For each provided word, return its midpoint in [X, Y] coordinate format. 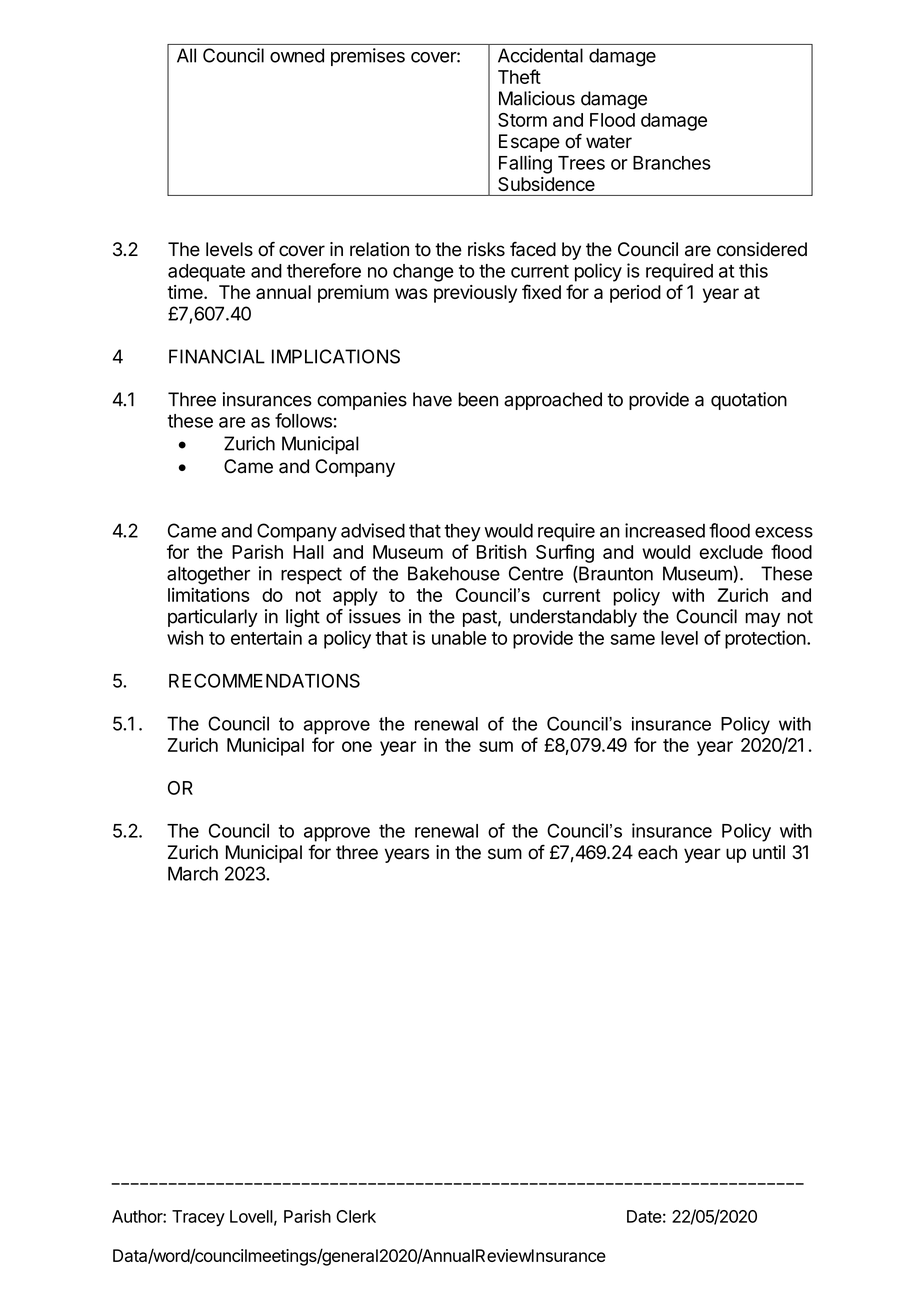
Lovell [251, 1216]
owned [297, 55]
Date [644, 1216]
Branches [672, 163]
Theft [519, 76]
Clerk [356, 1216]
